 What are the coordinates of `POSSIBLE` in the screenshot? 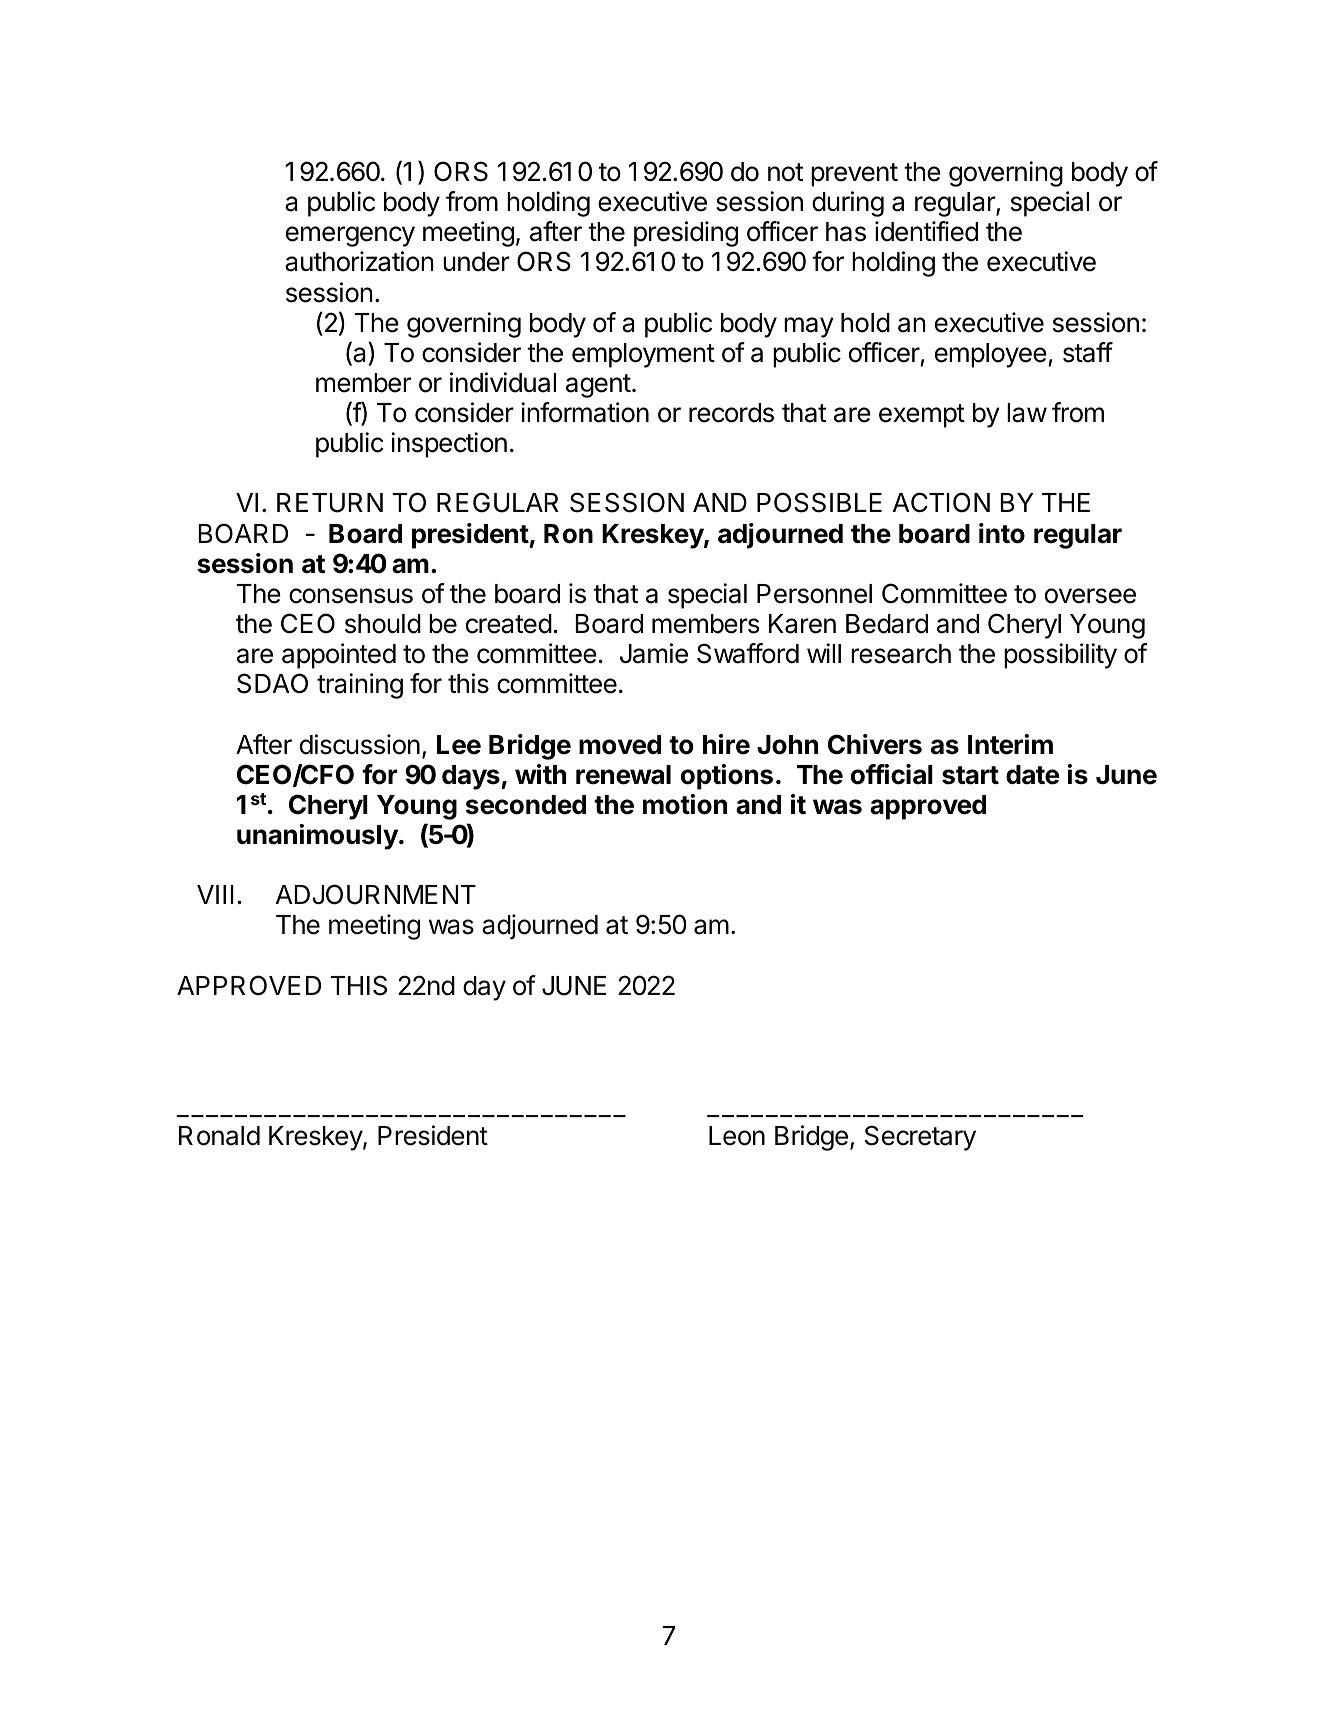 It's located at (819, 502).
